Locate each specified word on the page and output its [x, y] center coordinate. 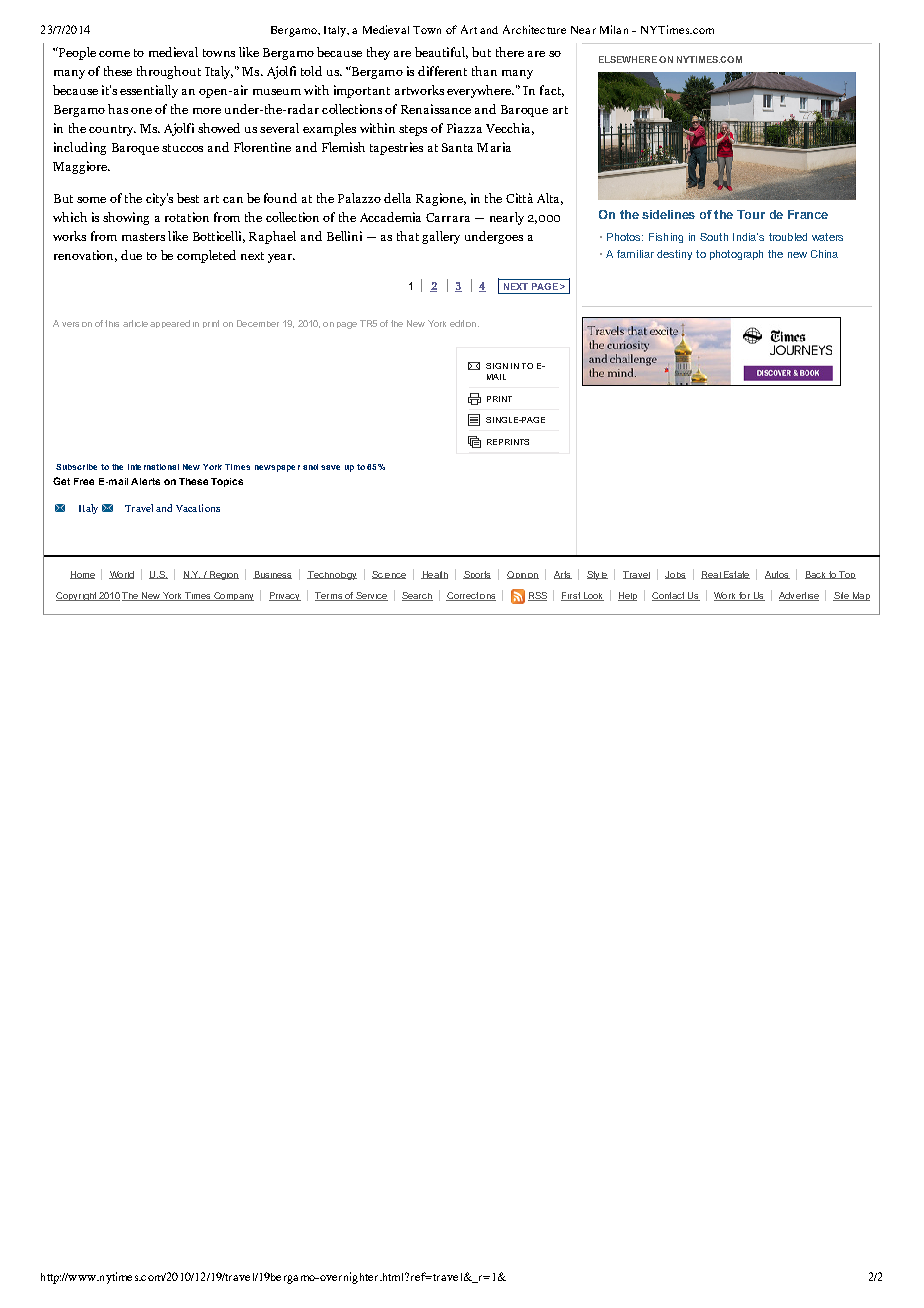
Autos [777, 575]
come [114, 54]
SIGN [497, 366]
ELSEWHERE [628, 59]
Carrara [448, 217]
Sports [477, 575]
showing [126, 218]
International [153, 467]
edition [464, 323]
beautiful [441, 53]
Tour [751, 214]
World [121, 575]
